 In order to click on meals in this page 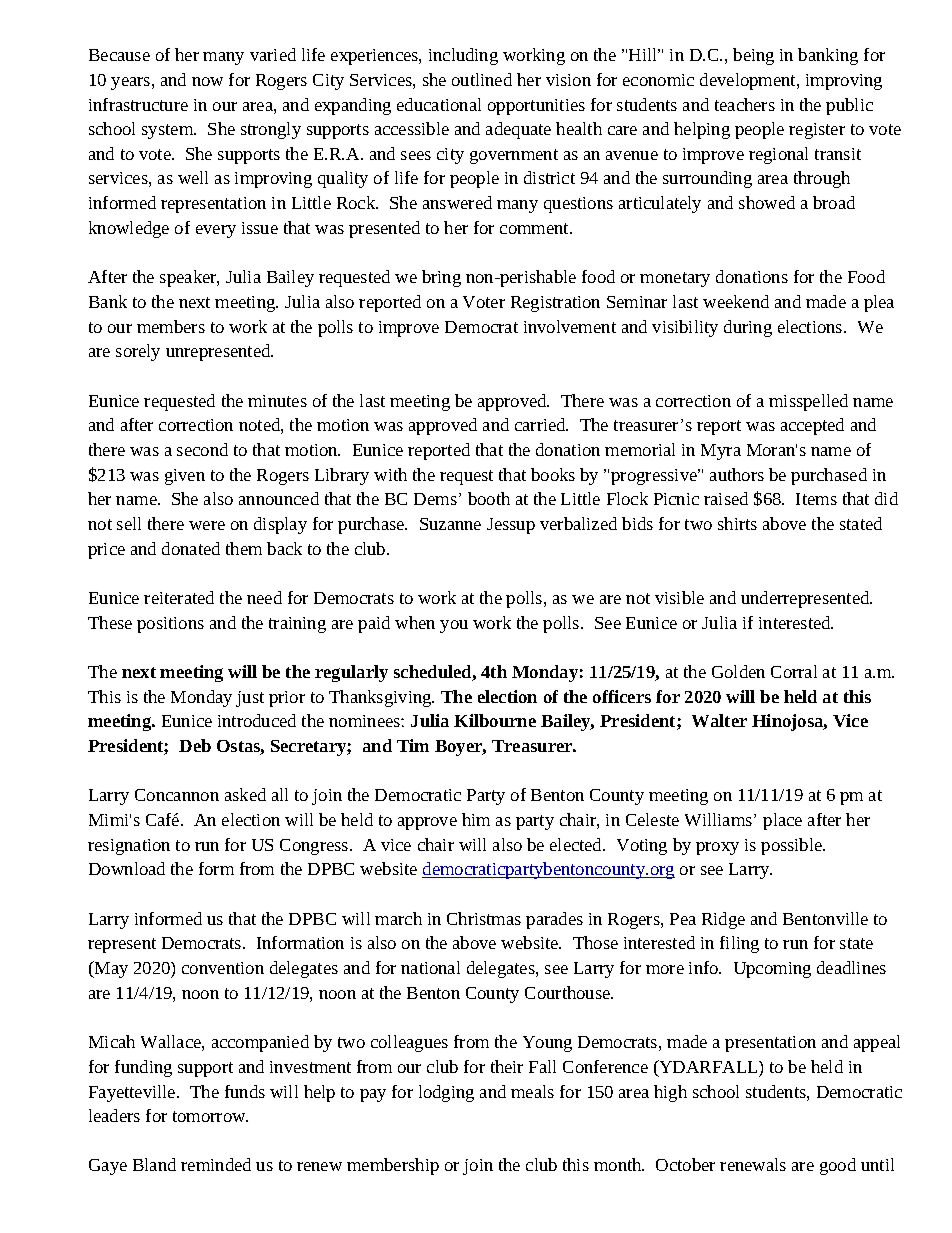, I will do `click(532, 1091)`.
